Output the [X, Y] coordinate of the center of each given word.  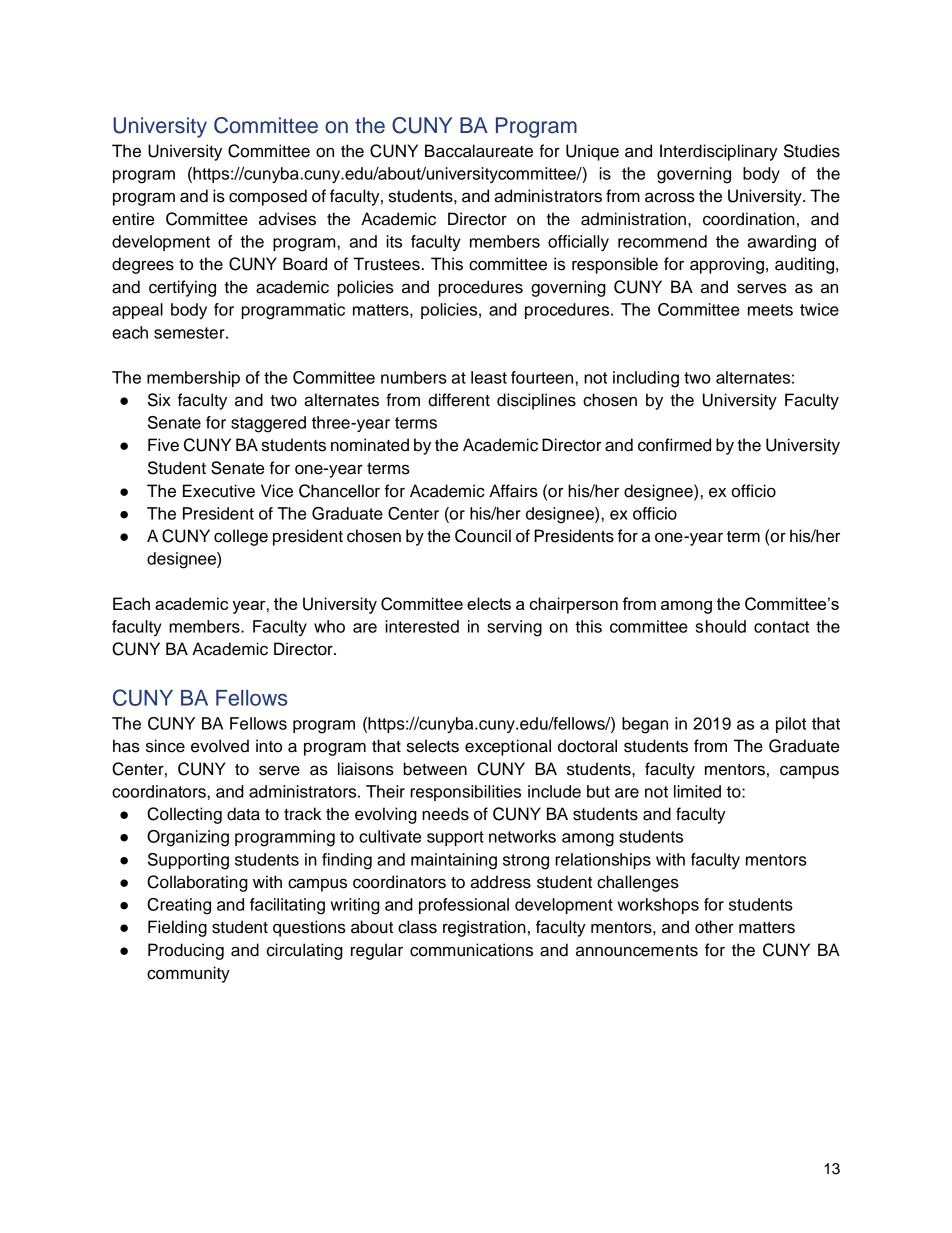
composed [268, 197]
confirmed [674, 445]
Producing [186, 951]
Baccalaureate [479, 151]
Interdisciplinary [719, 152]
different [459, 400]
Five [163, 445]
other [714, 927]
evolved [220, 746]
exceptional [508, 747]
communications [471, 950]
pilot [791, 725]
